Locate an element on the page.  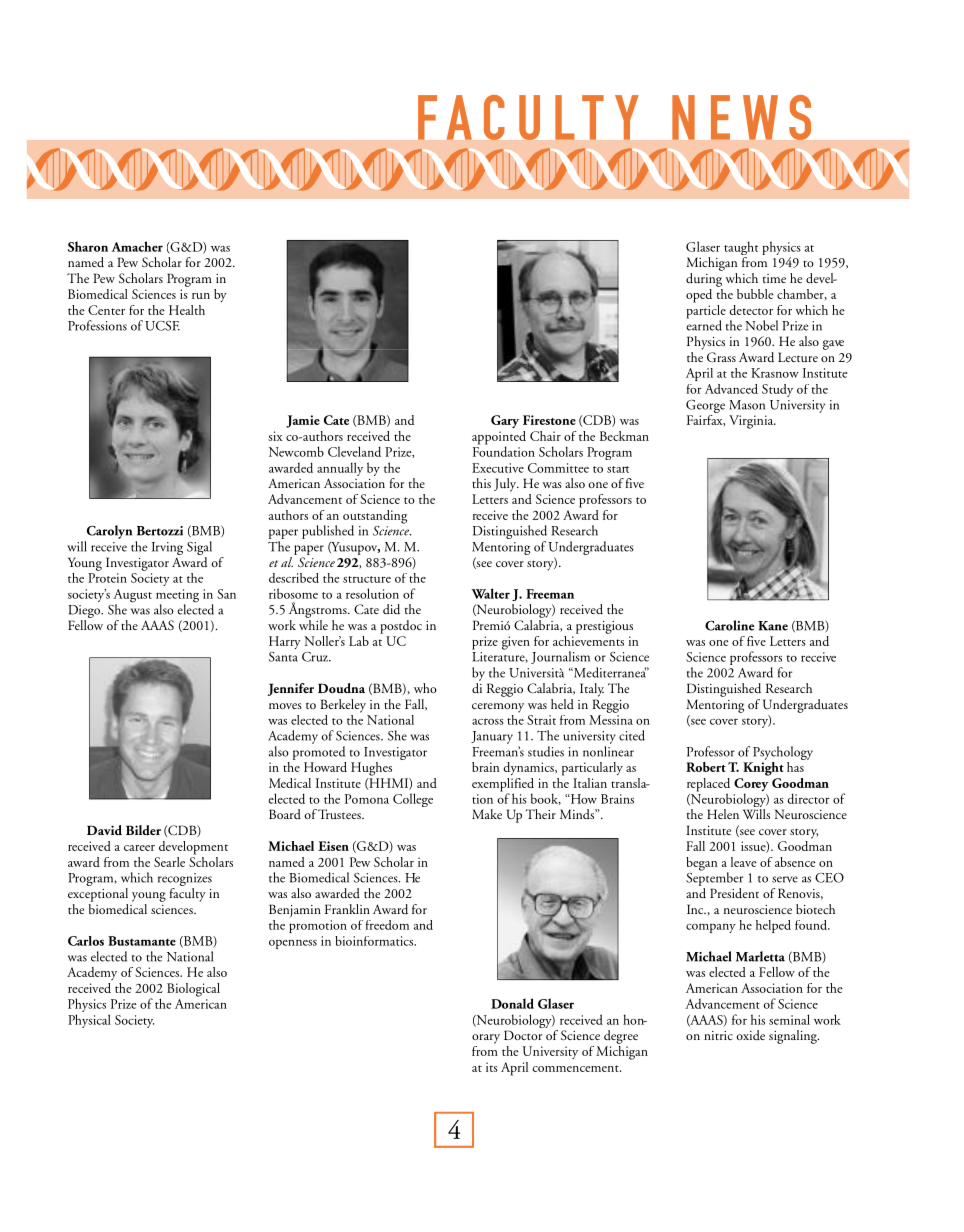
Physical is located at coordinates (89, 1021).
